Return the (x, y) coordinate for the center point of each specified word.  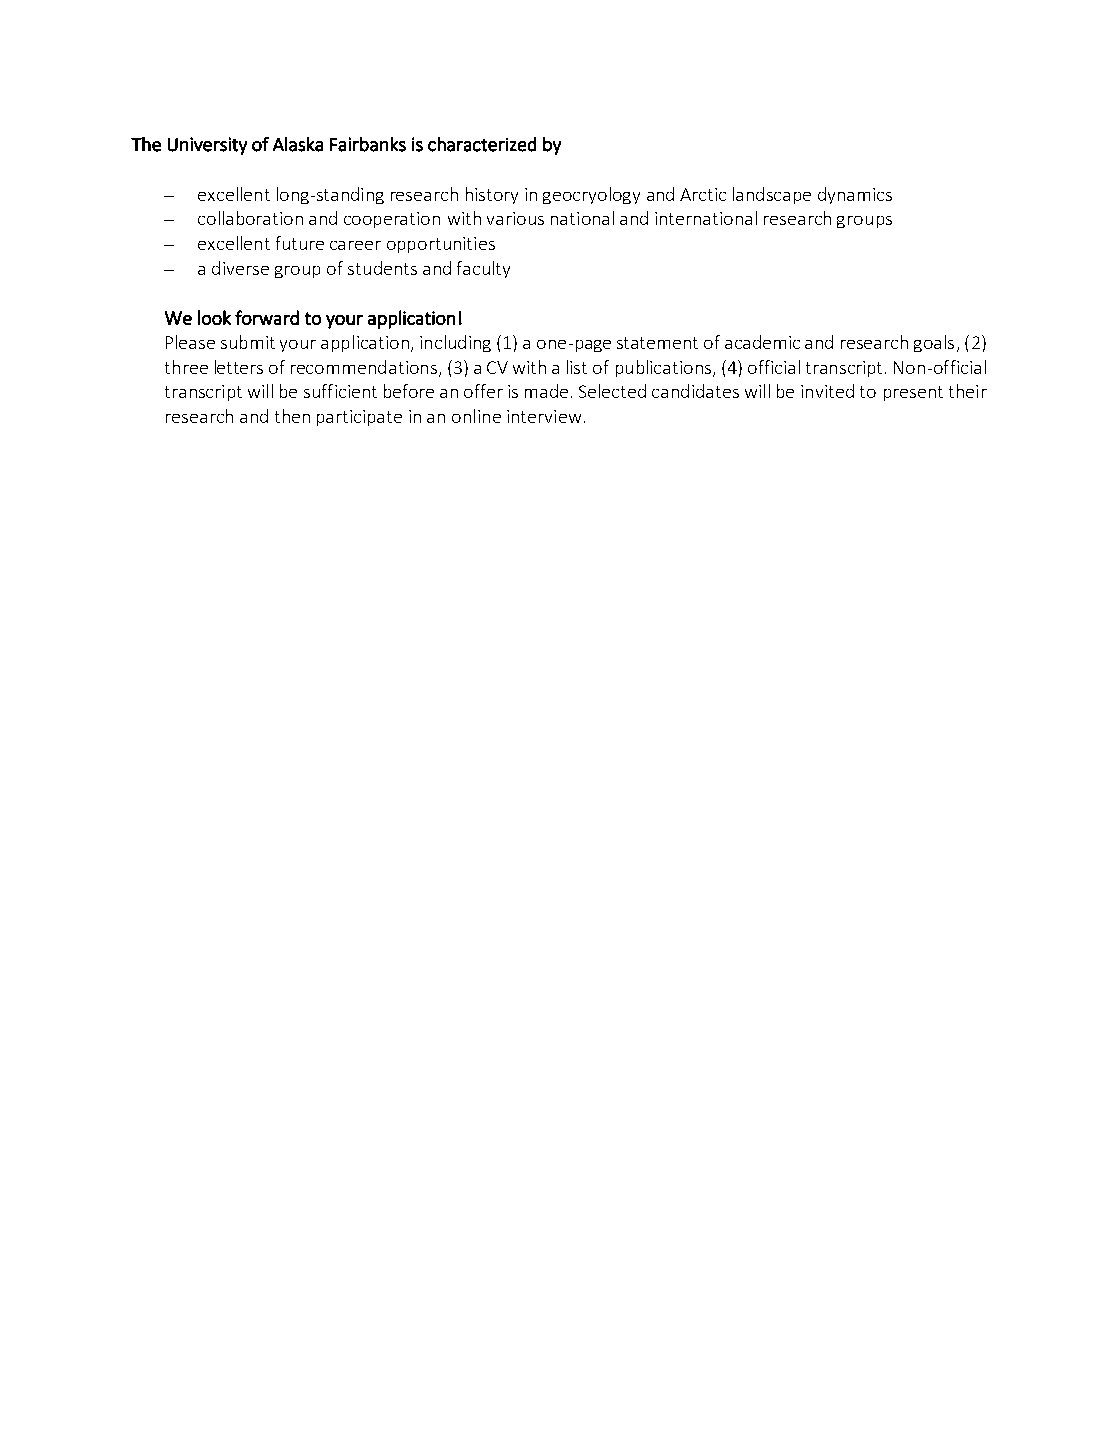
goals (934, 343)
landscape (772, 195)
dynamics (855, 195)
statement (657, 343)
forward (267, 317)
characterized (482, 144)
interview (544, 416)
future (300, 243)
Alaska (298, 144)
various (515, 218)
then (292, 416)
